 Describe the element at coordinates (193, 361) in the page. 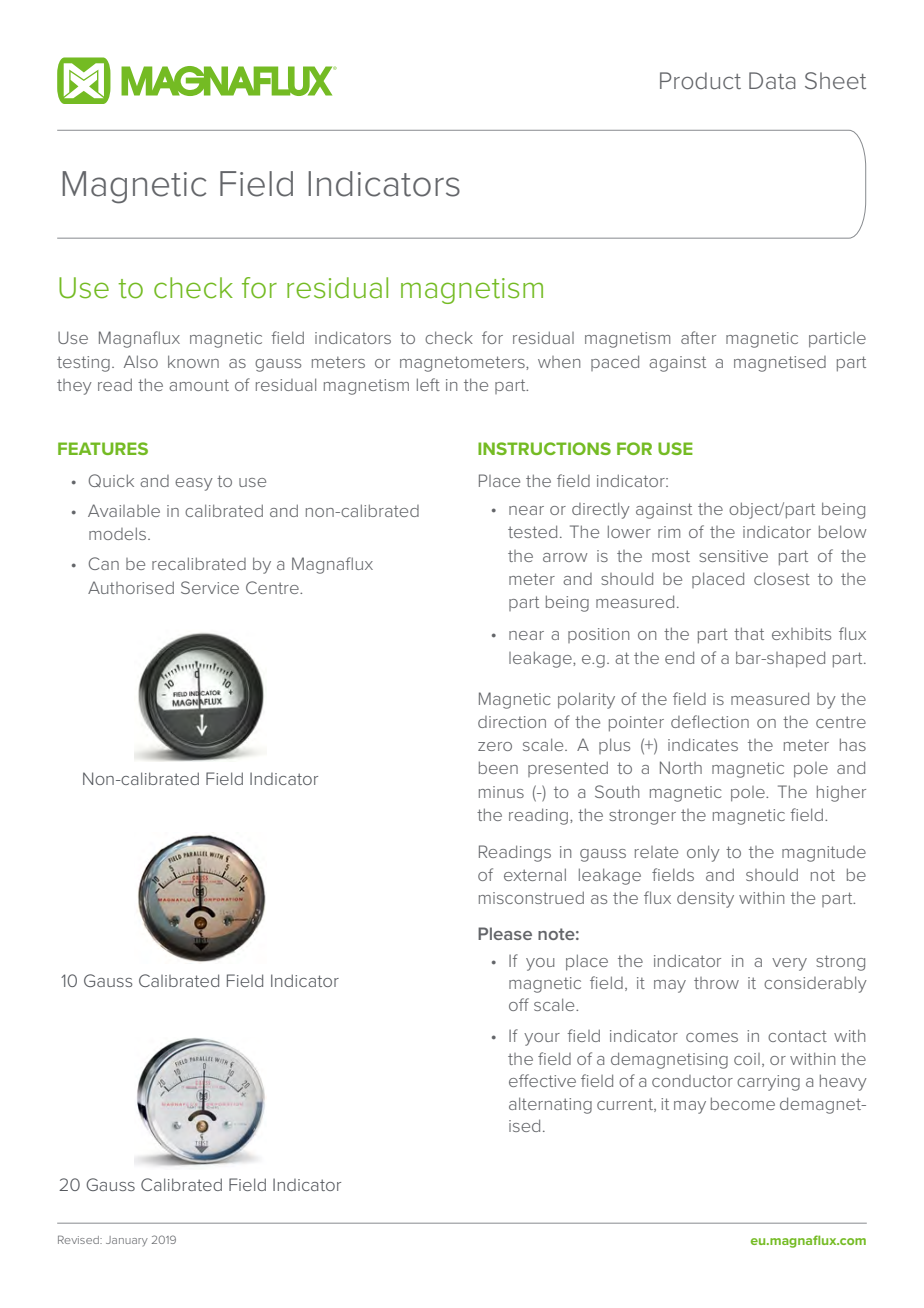

I see `known` at that location.
